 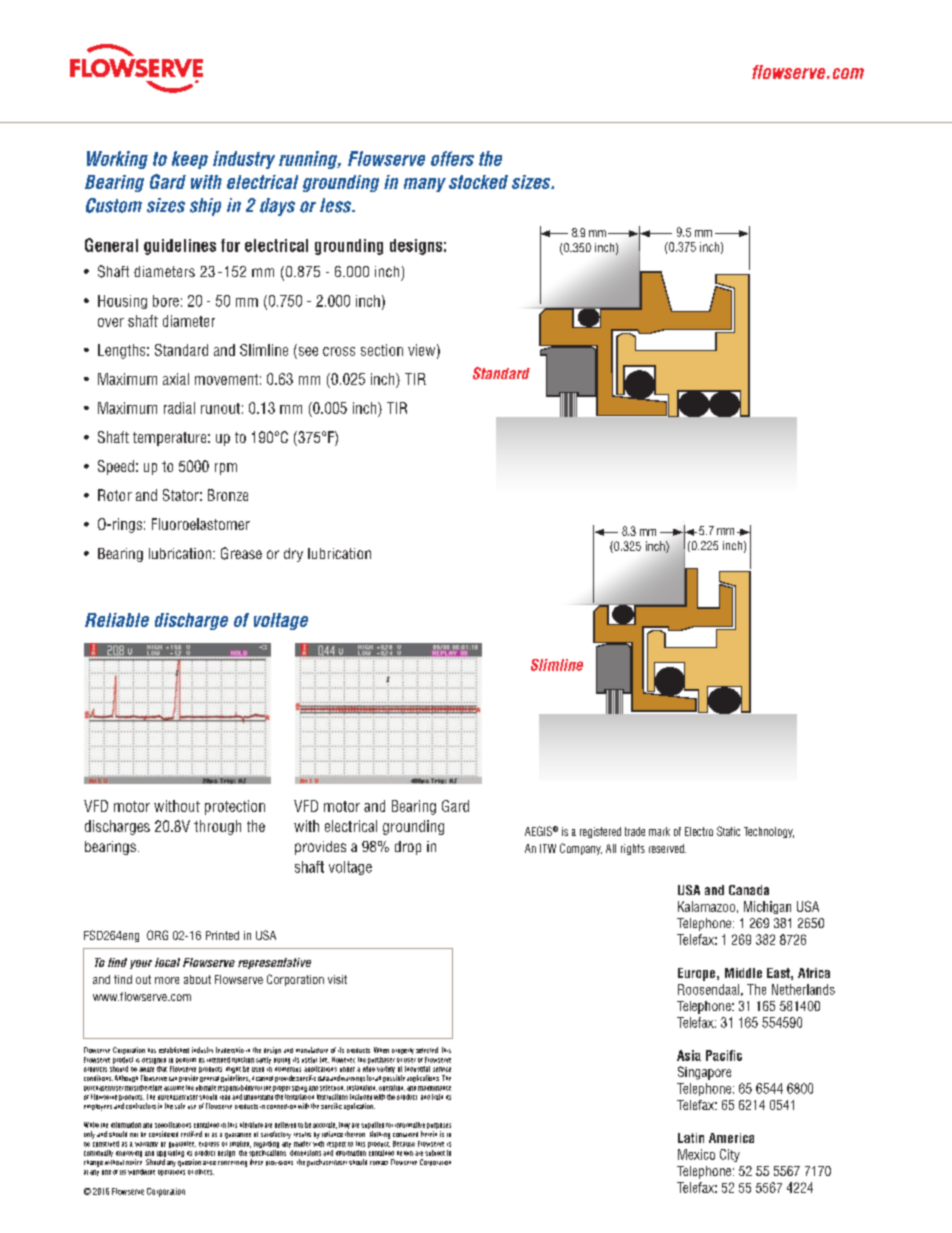 What do you see at coordinates (425, 185) in the screenshot?
I see `many` at bounding box center [425, 185].
